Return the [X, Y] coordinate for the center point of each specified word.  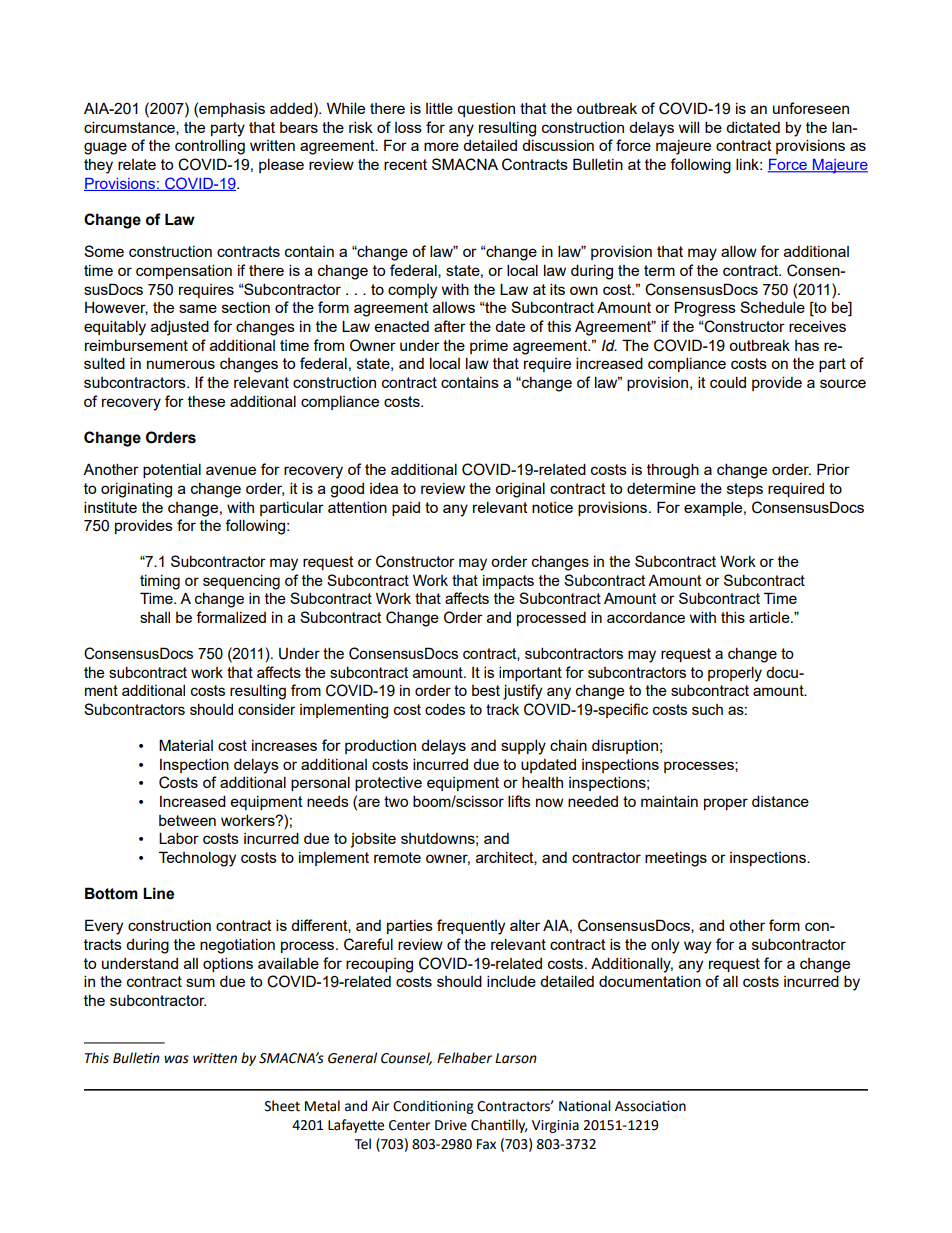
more [441, 146]
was [176, 1059]
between [187, 820]
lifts [519, 801]
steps [745, 490]
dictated [753, 127]
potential [172, 470]
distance [780, 801]
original [520, 490]
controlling [210, 147]
